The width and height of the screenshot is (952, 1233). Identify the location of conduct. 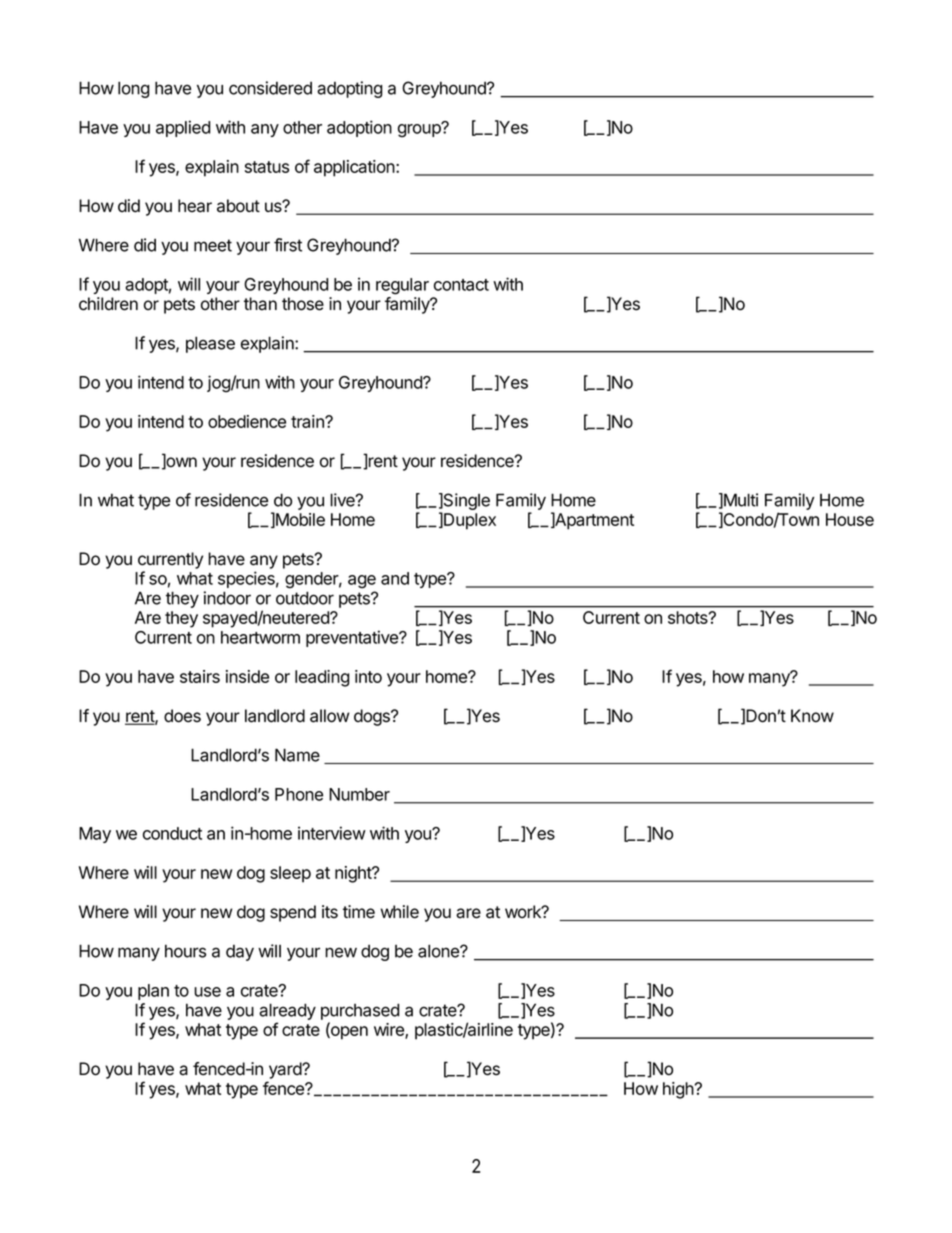
(172, 833).
